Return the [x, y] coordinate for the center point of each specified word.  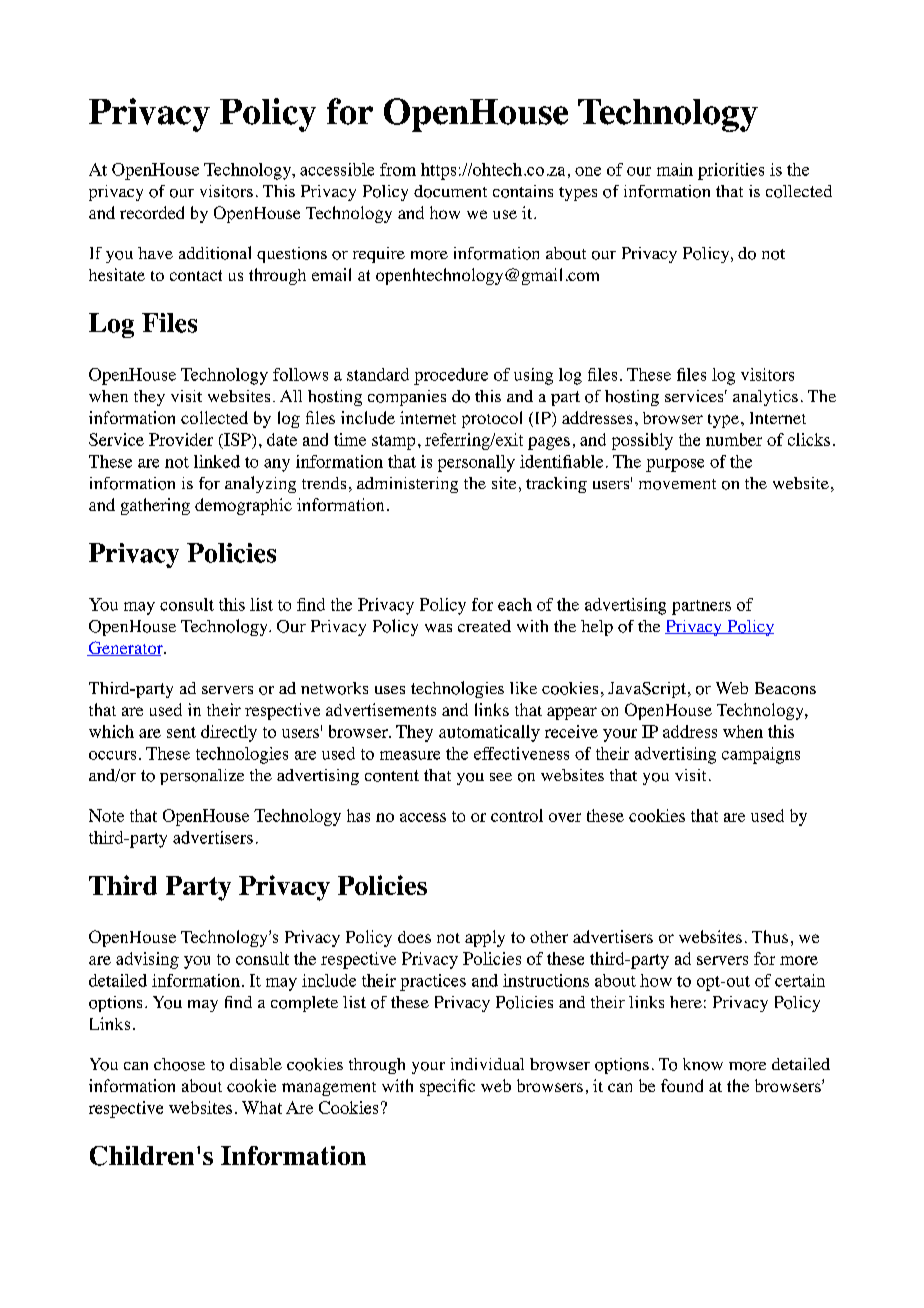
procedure [451, 376]
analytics [765, 398]
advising [147, 960]
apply [485, 938]
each [515, 604]
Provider [181, 439]
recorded [152, 212]
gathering [155, 506]
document [450, 191]
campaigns [761, 755]
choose [179, 1064]
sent [181, 732]
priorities [731, 171]
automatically [489, 733]
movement [677, 484]
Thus [770, 936]
